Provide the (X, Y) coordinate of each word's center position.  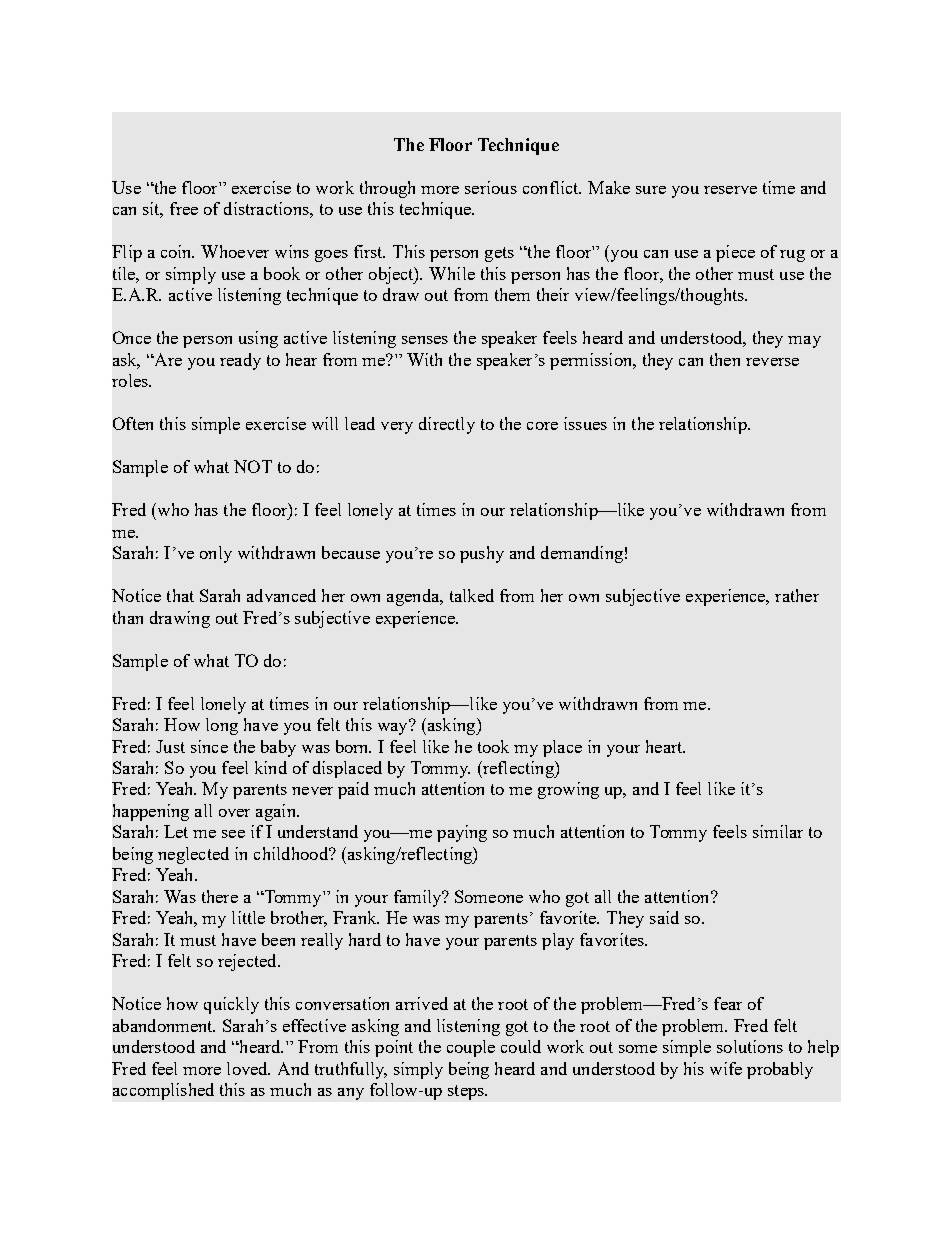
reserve (730, 190)
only (216, 554)
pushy (482, 554)
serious (491, 187)
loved (248, 1068)
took (493, 746)
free (184, 208)
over (234, 813)
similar (778, 831)
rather (797, 595)
